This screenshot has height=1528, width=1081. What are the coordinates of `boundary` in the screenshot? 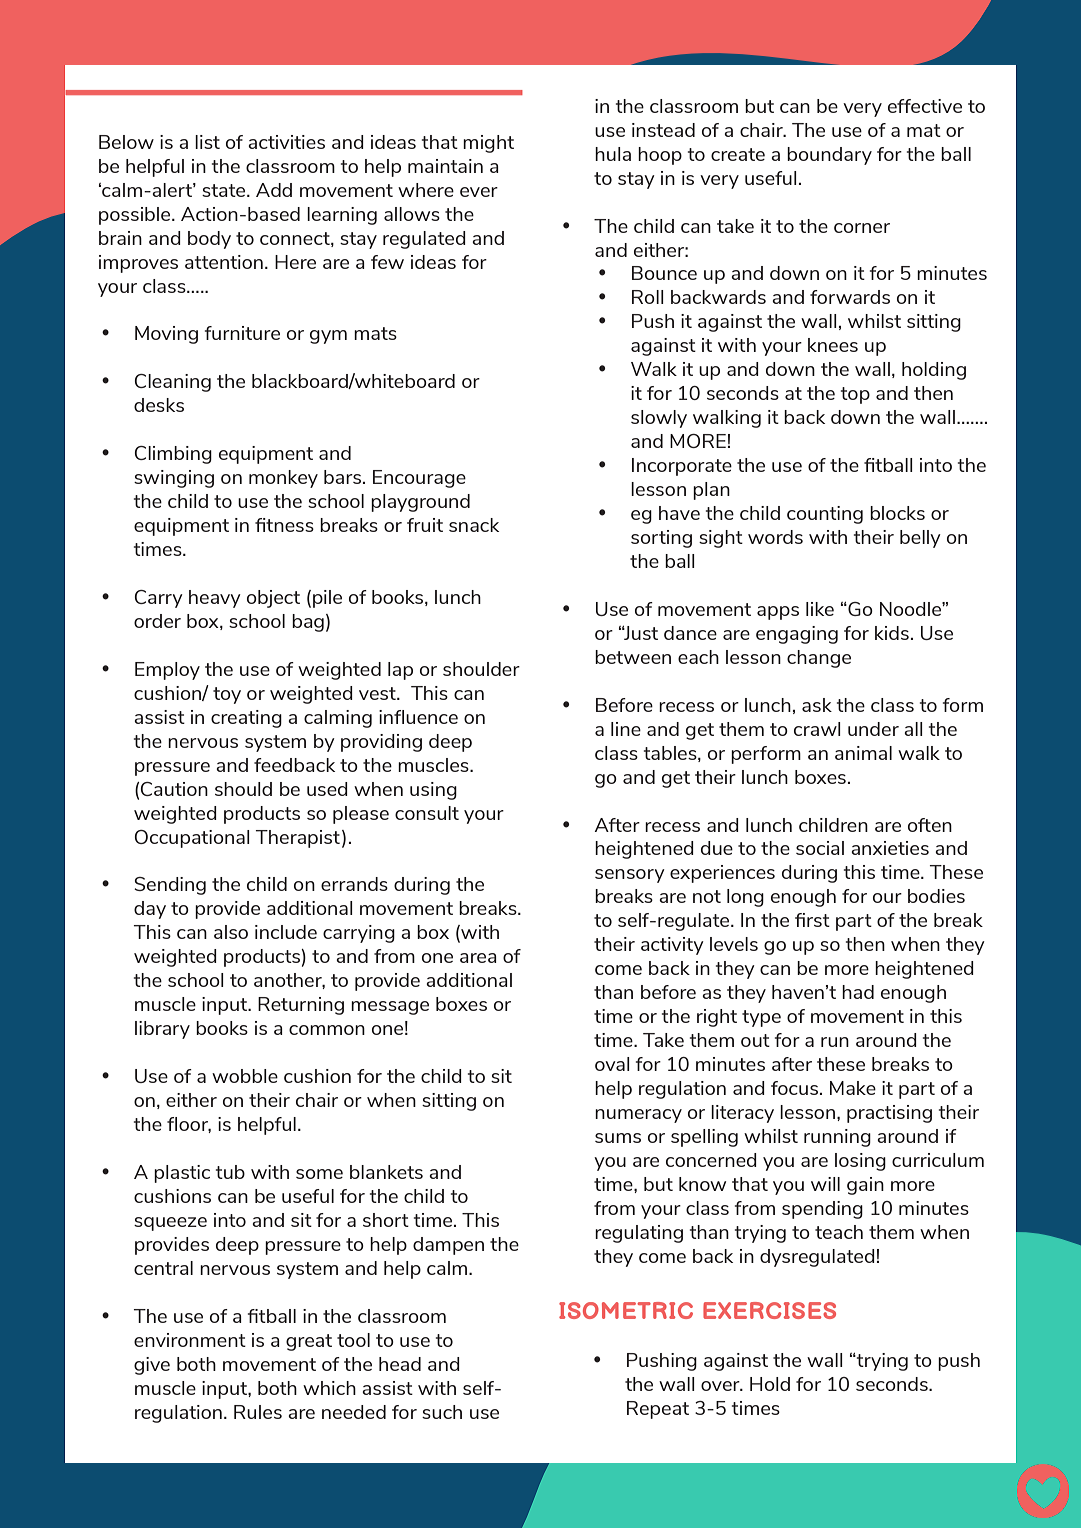 It's located at (829, 156).
